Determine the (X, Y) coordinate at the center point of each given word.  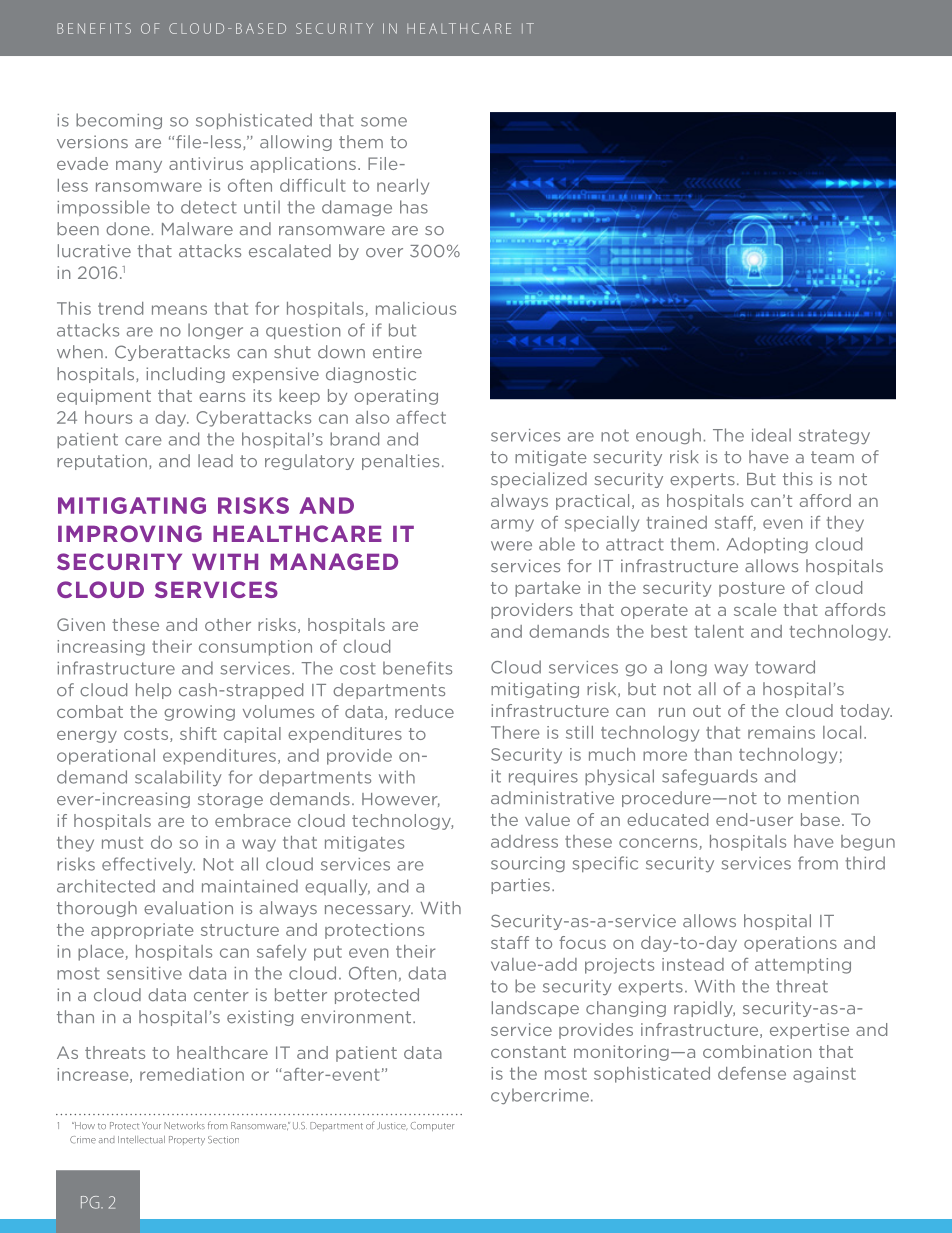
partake (548, 589)
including (185, 375)
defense (752, 1073)
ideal (771, 435)
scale (755, 609)
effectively (148, 865)
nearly (403, 187)
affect (421, 417)
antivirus (206, 163)
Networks (184, 1126)
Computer (432, 1126)
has (414, 207)
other (228, 624)
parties (520, 886)
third (865, 863)
